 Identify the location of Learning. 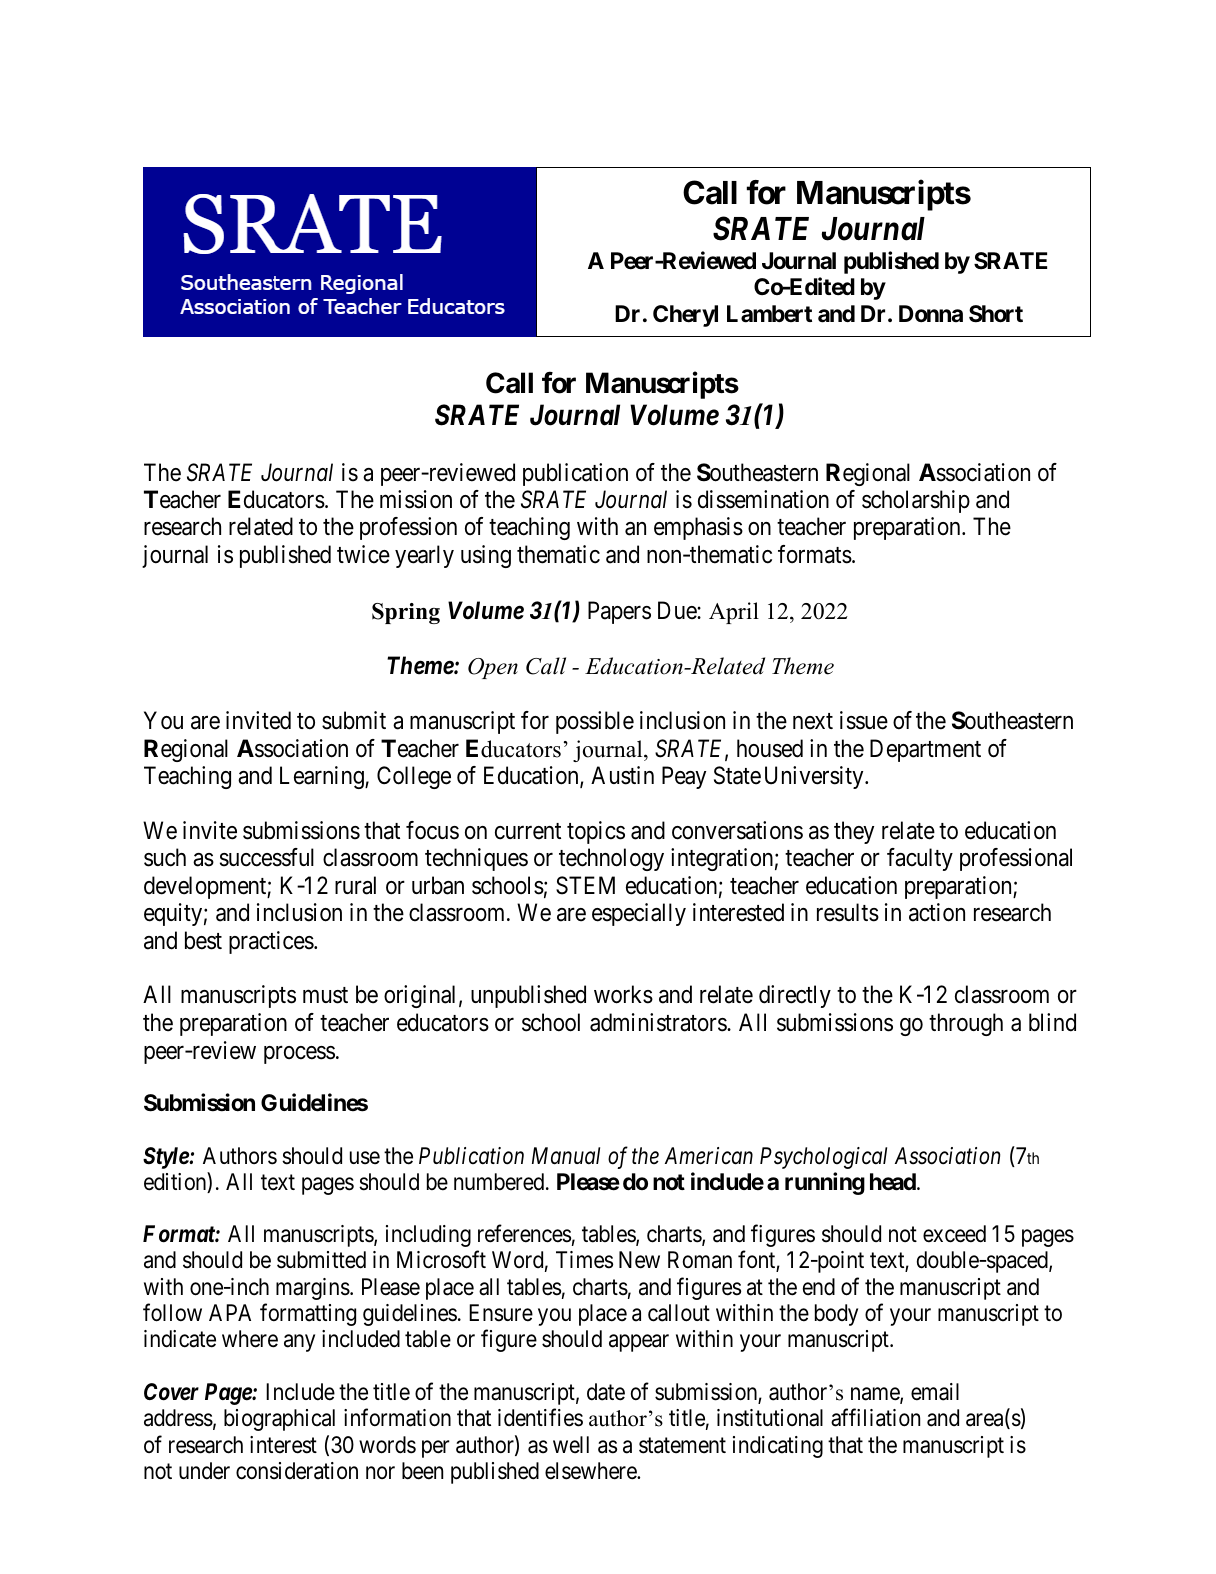
(323, 777).
